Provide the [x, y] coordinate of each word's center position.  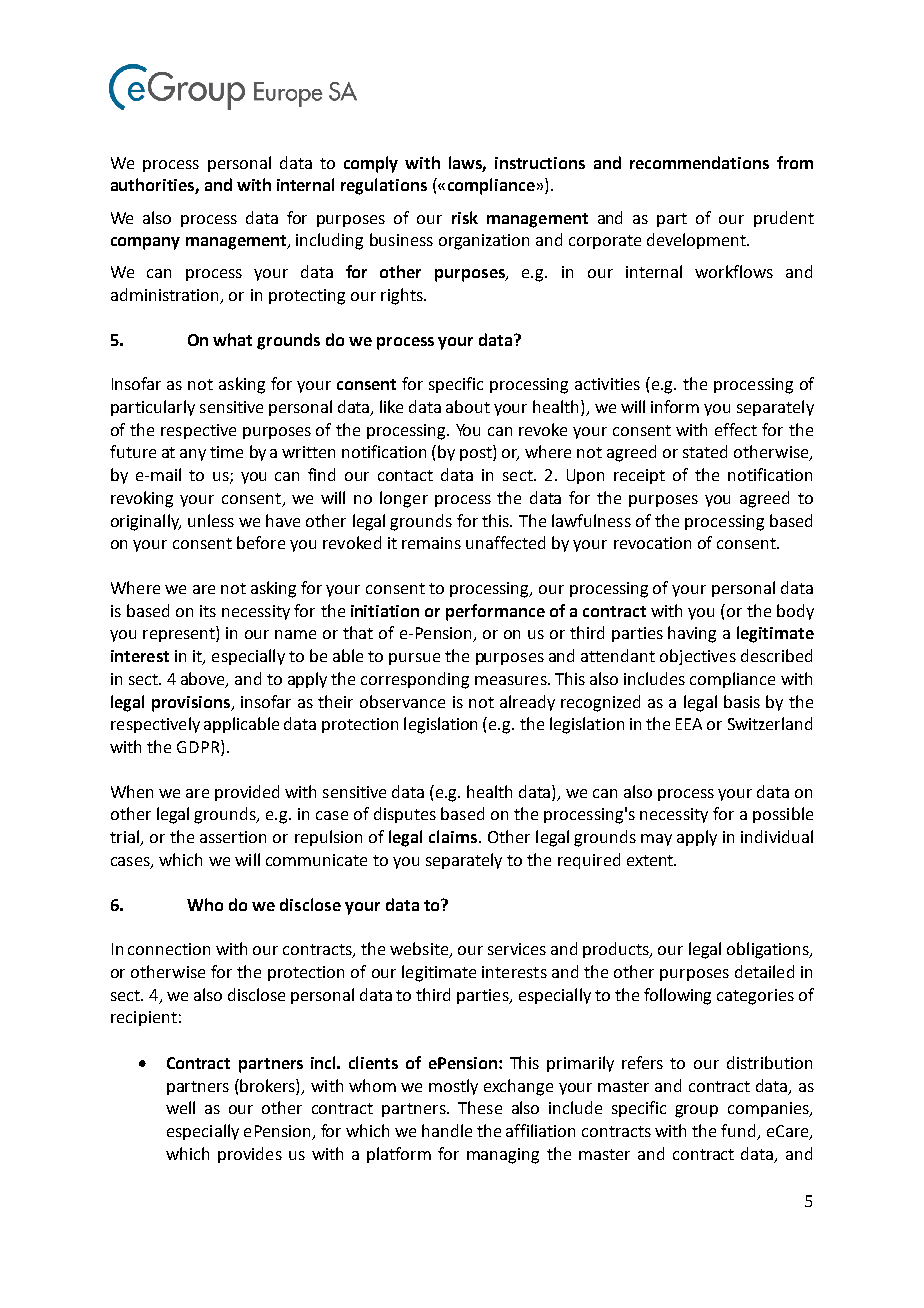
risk [465, 217]
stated [705, 451]
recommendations [699, 162]
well [180, 1107]
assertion [233, 837]
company [145, 243]
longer [404, 499]
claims [454, 836]
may [656, 840]
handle [447, 1130]
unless [211, 520]
